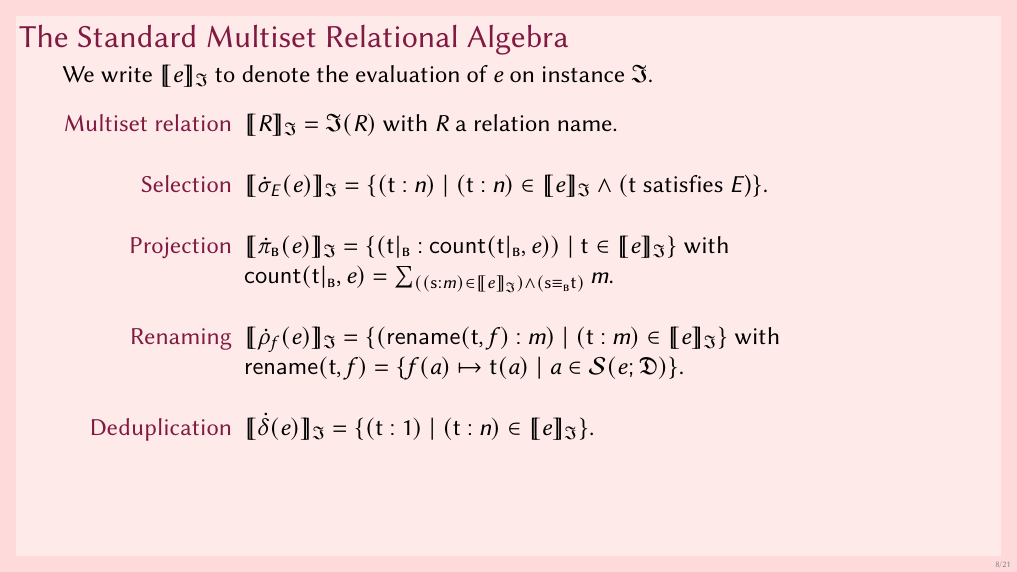 The image size is (1017, 572). I want to click on Selection, so click(186, 183).
